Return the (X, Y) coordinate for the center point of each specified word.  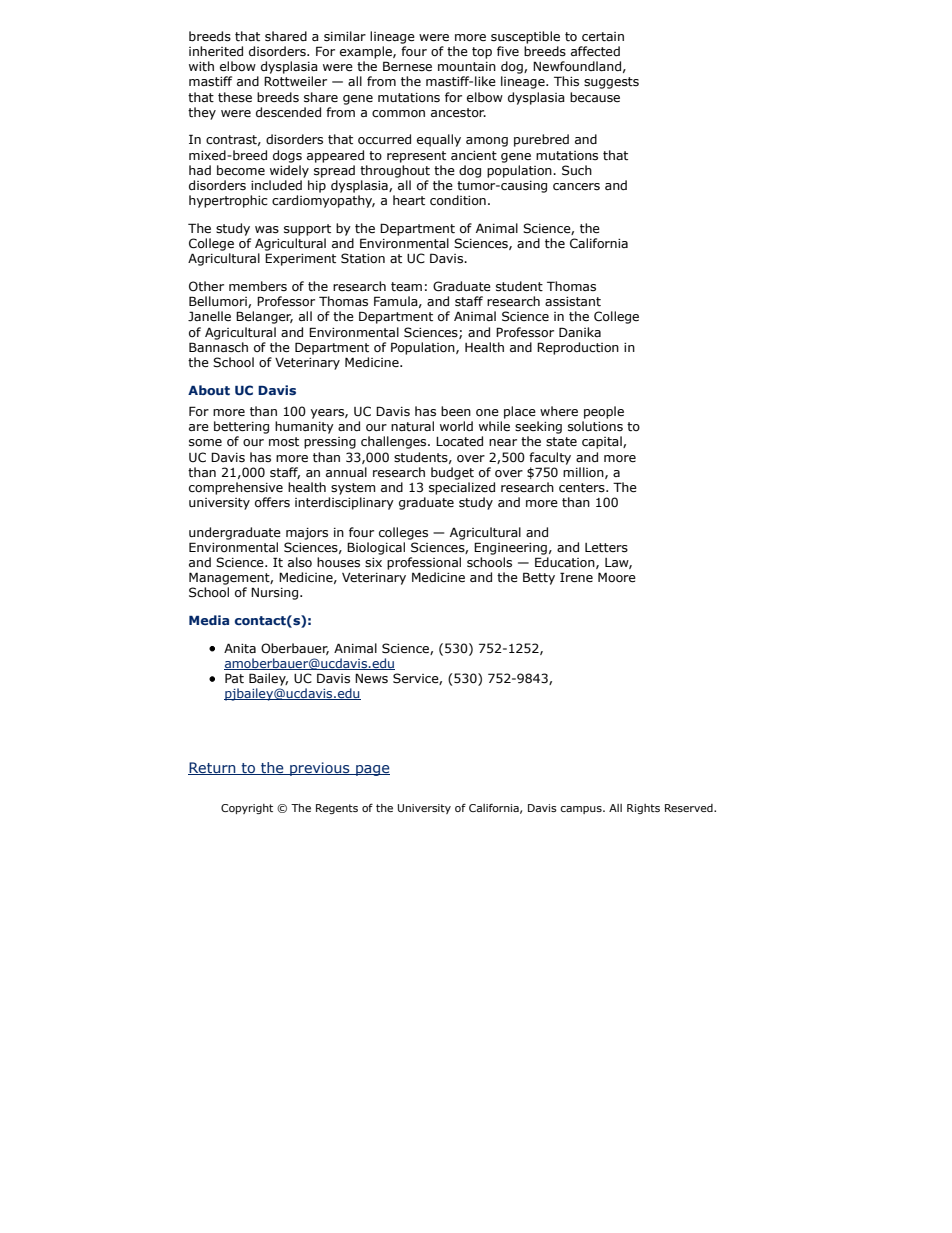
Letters (606, 548)
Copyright (247, 809)
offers (272, 502)
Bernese (407, 66)
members (258, 286)
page (372, 770)
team (406, 287)
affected (595, 51)
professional (424, 563)
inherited (216, 51)
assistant (573, 302)
